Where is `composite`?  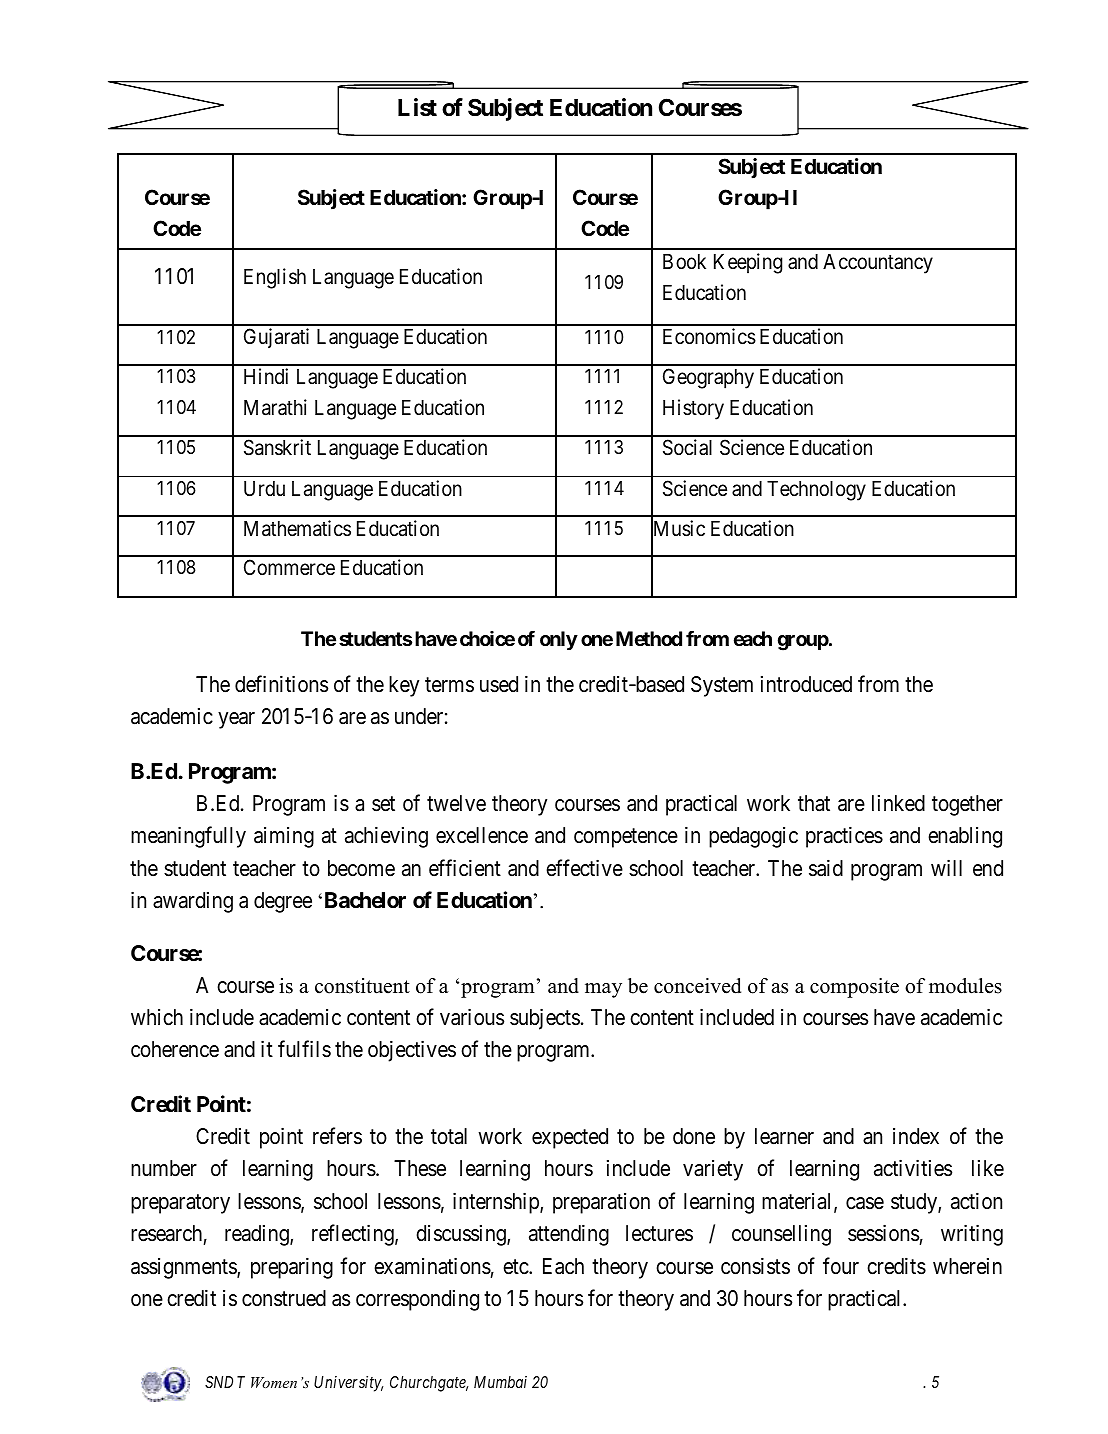 composite is located at coordinates (854, 988).
